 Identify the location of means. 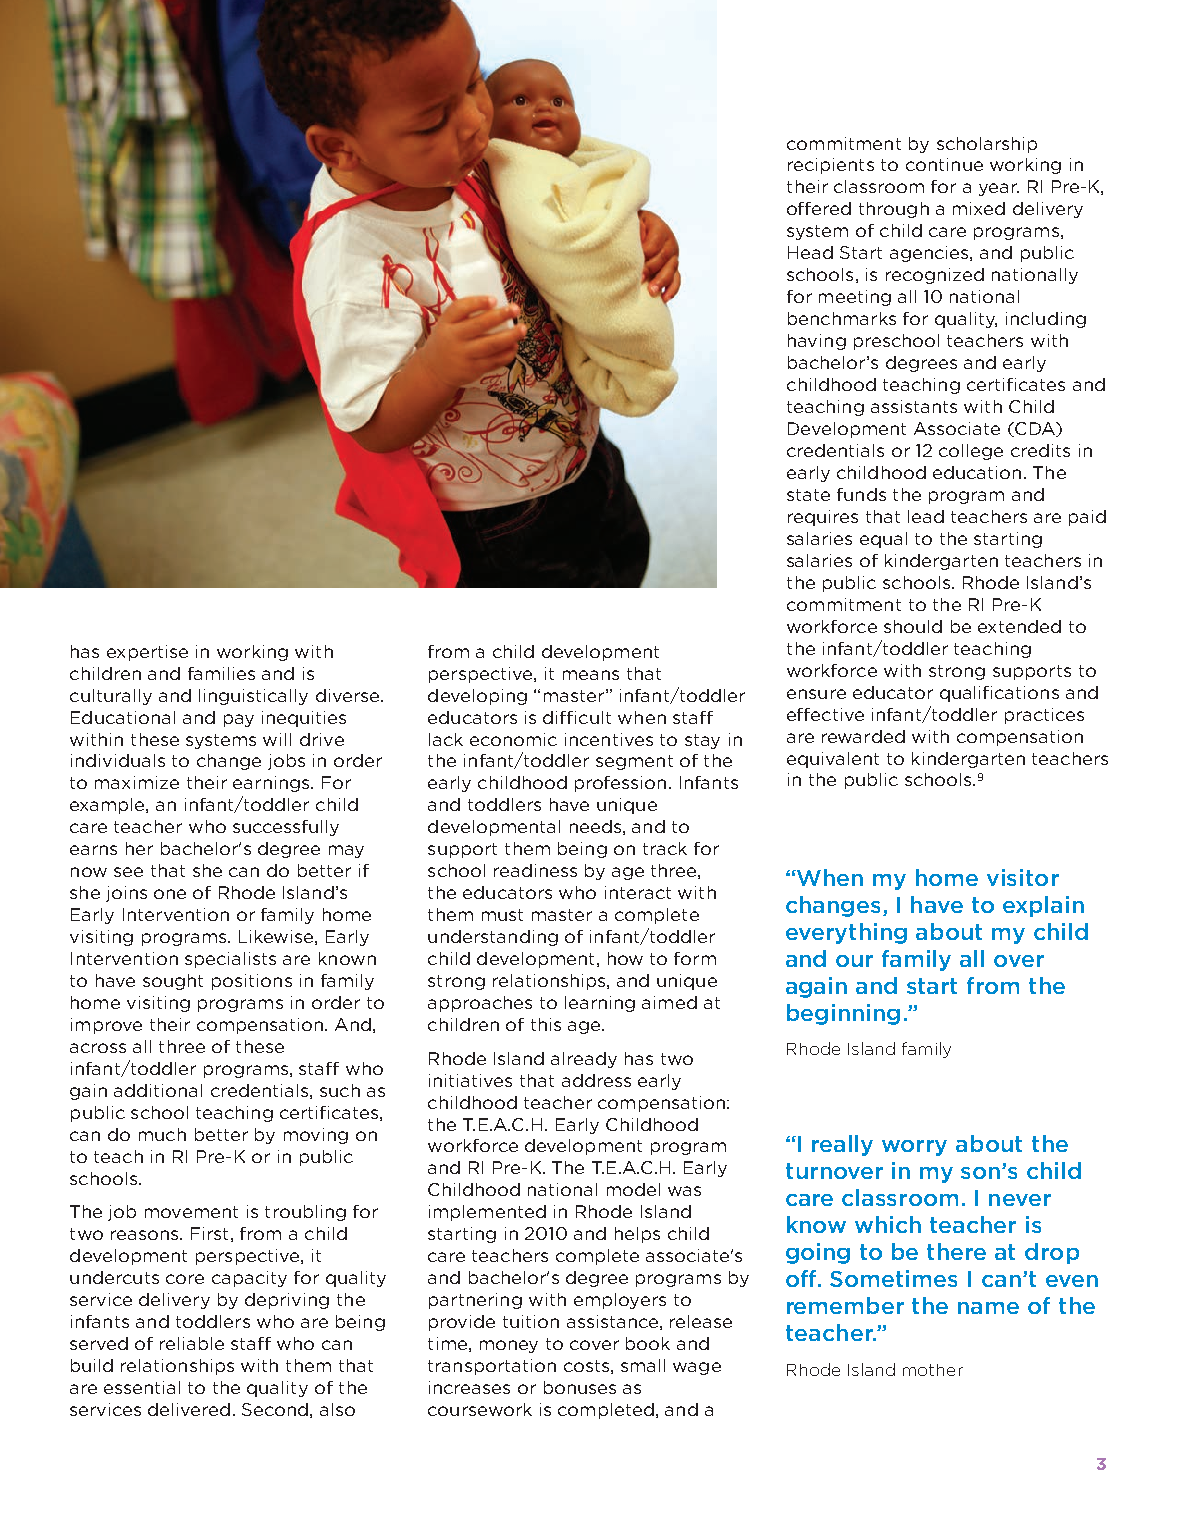
(591, 675).
